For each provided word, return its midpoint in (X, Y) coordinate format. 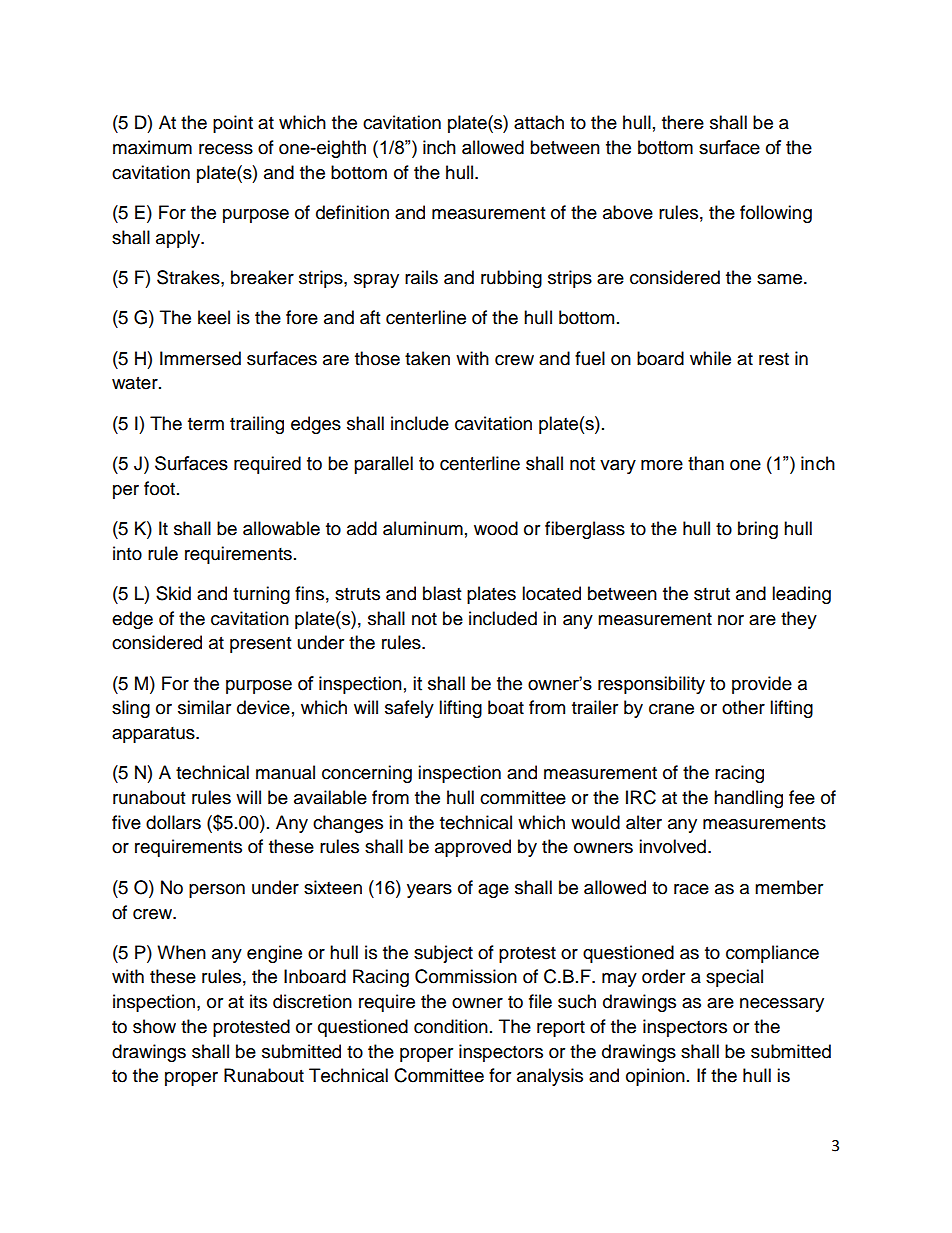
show (154, 1026)
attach (539, 122)
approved (473, 848)
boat (506, 707)
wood (496, 528)
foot (159, 488)
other (743, 707)
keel (214, 317)
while (710, 358)
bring (758, 530)
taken (427, 358)
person (217, 891)
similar (204, 707)
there (683, 122)
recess (226, 149)
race (691, 889)
